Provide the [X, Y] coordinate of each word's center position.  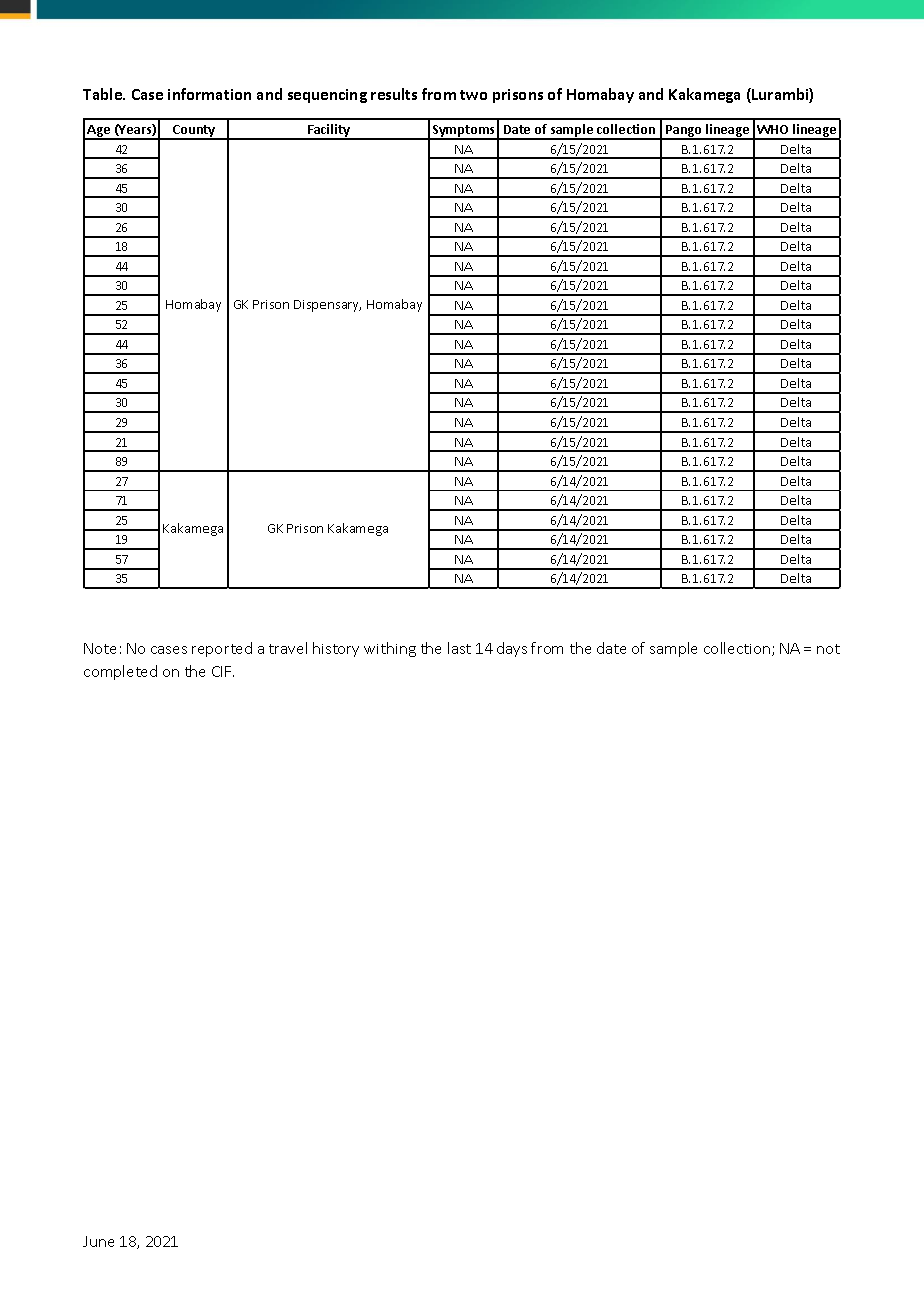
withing [390, 649]
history [336, 649]
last [459, 648]
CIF [223, 671]
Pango [684, 132]
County [194, 132]
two [473, 95]
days [512, 649]
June [98, 1241]
